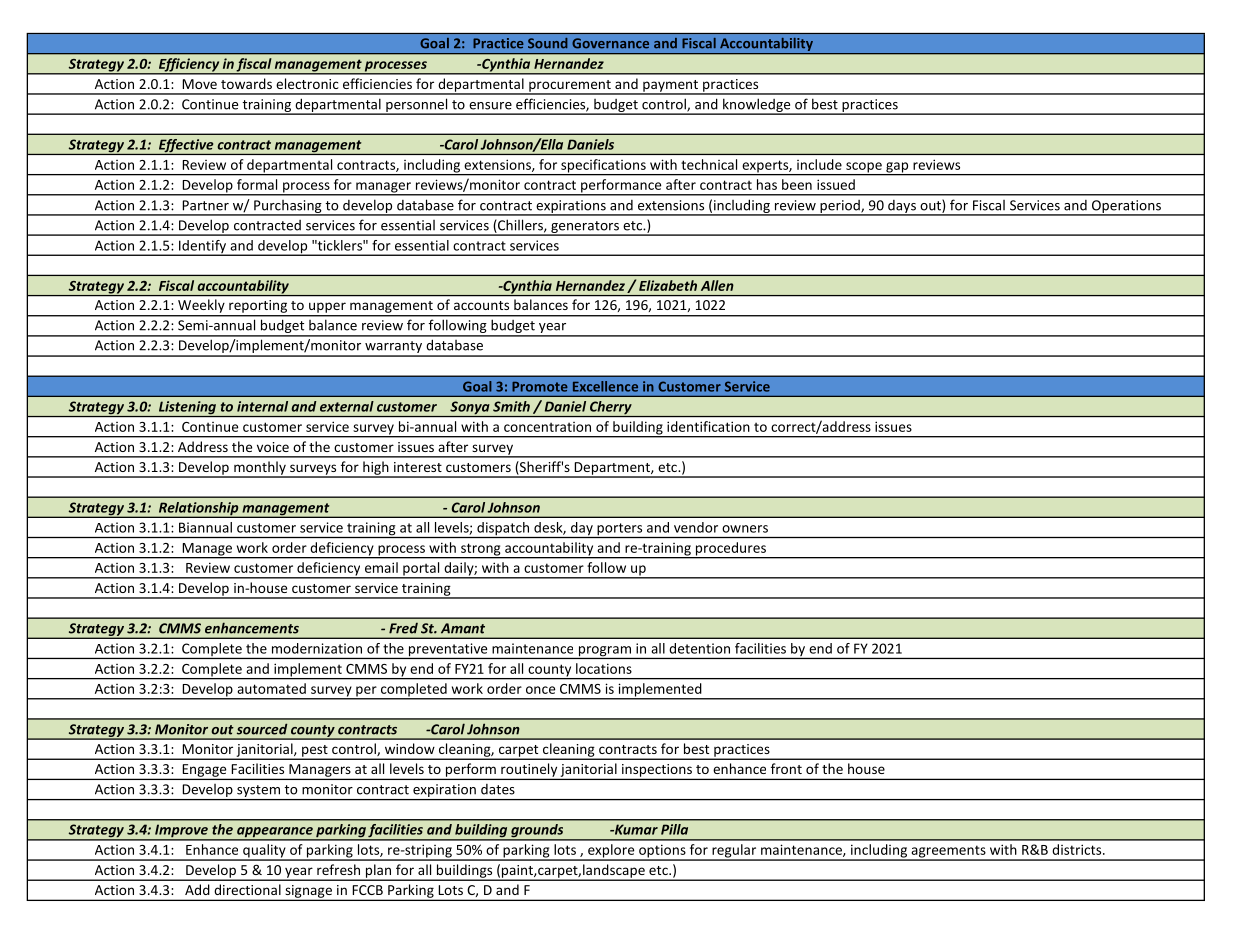 This screenshot has height=952, width=1233. Describe the element at coordinates (731, 550) in the screenshot. I see `procedures` at that location.
